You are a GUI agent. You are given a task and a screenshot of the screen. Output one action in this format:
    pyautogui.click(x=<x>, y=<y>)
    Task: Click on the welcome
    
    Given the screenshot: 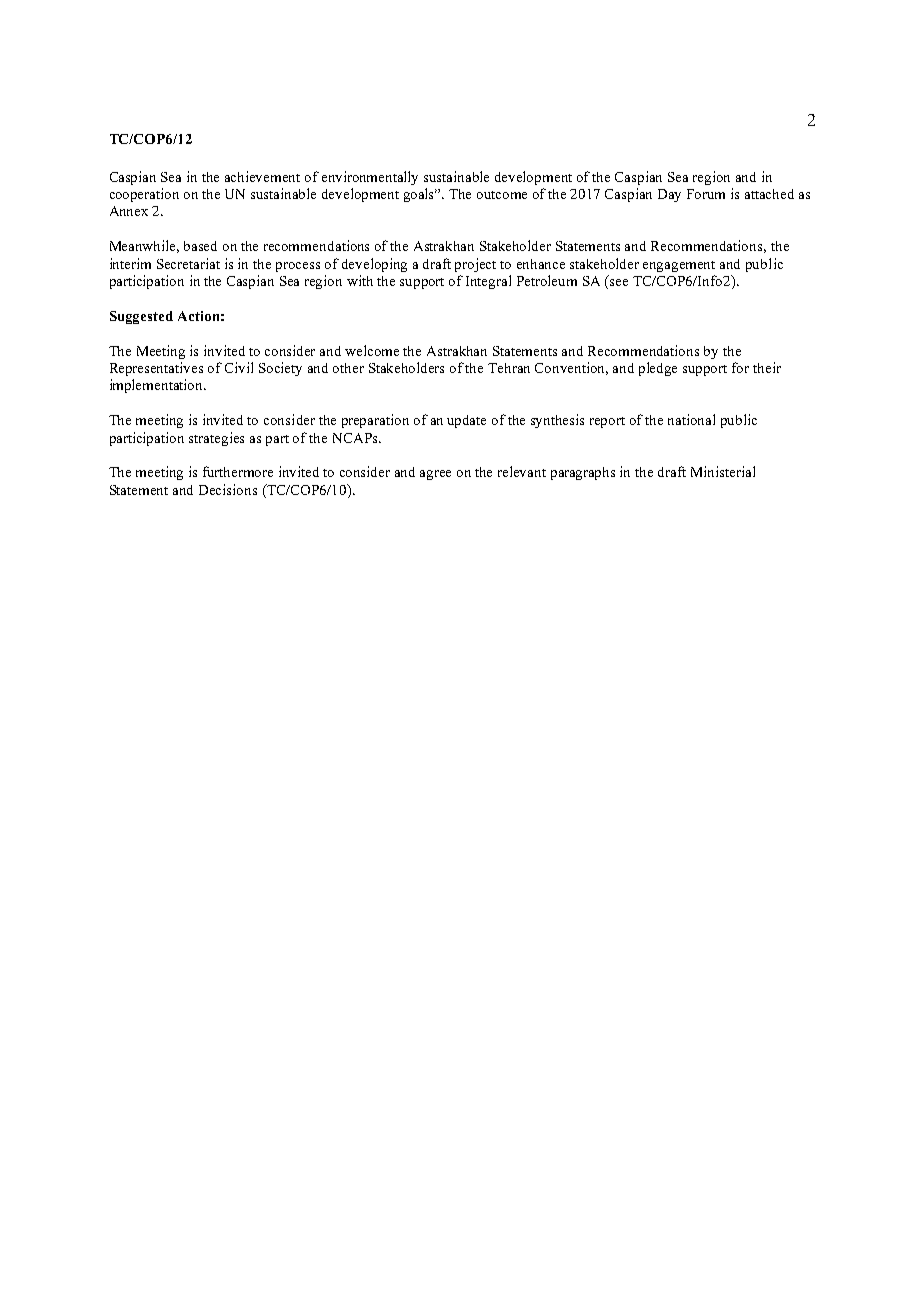 What is the action you would take?
    pyautogui.click(x=372, y=350)
